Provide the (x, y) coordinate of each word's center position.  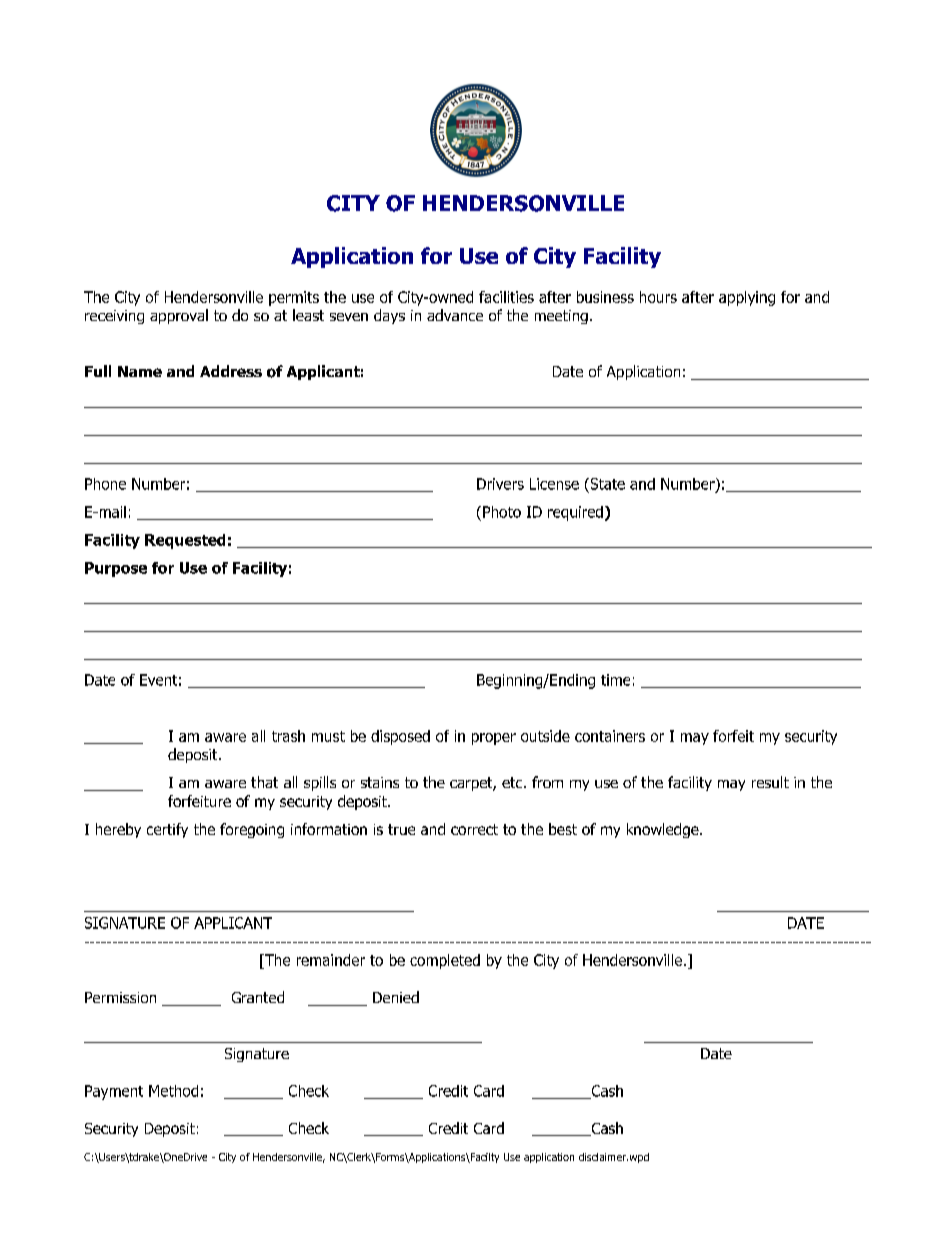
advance (455, 315)
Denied (396, 997)
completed (445, 961)
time (615, 680)
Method (173, 1091)
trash (288, 736)
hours (658, 297)
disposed (400, 737)
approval (179, 316)
